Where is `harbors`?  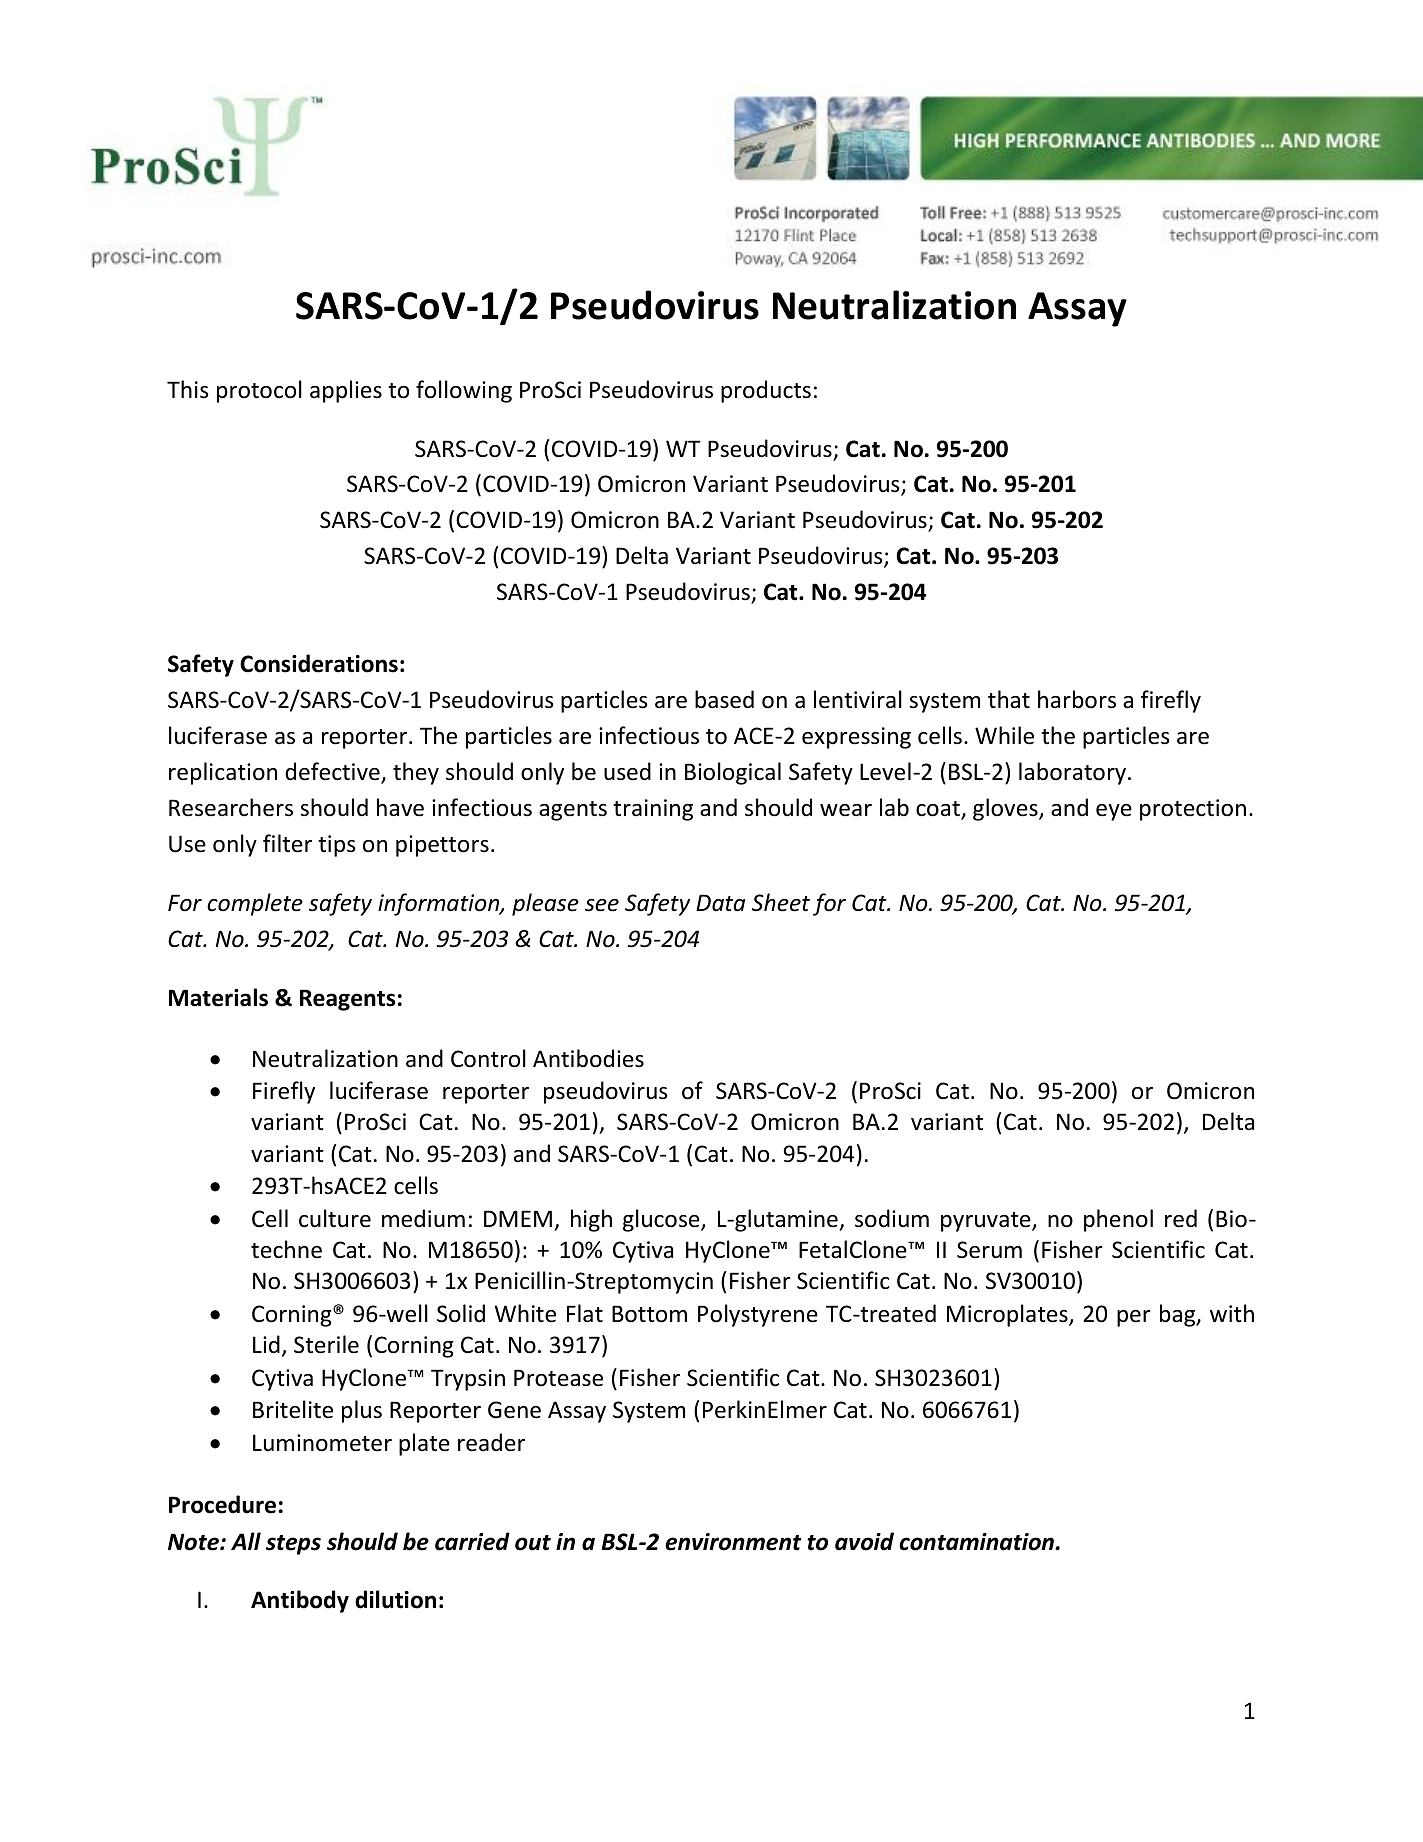 harbors is located at coordinates (1077, 699).
